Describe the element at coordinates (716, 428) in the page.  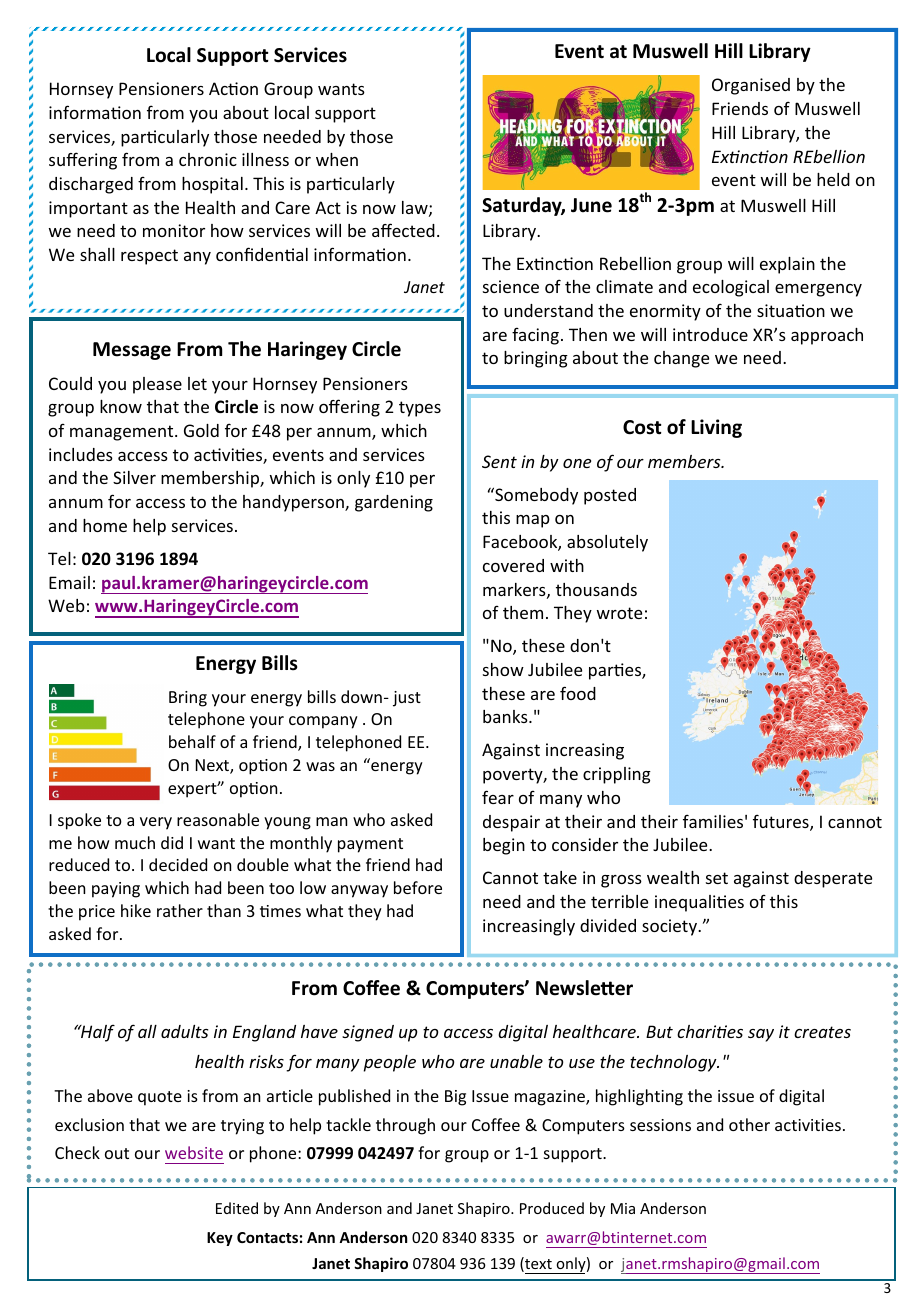
I see `Living` at that location.
